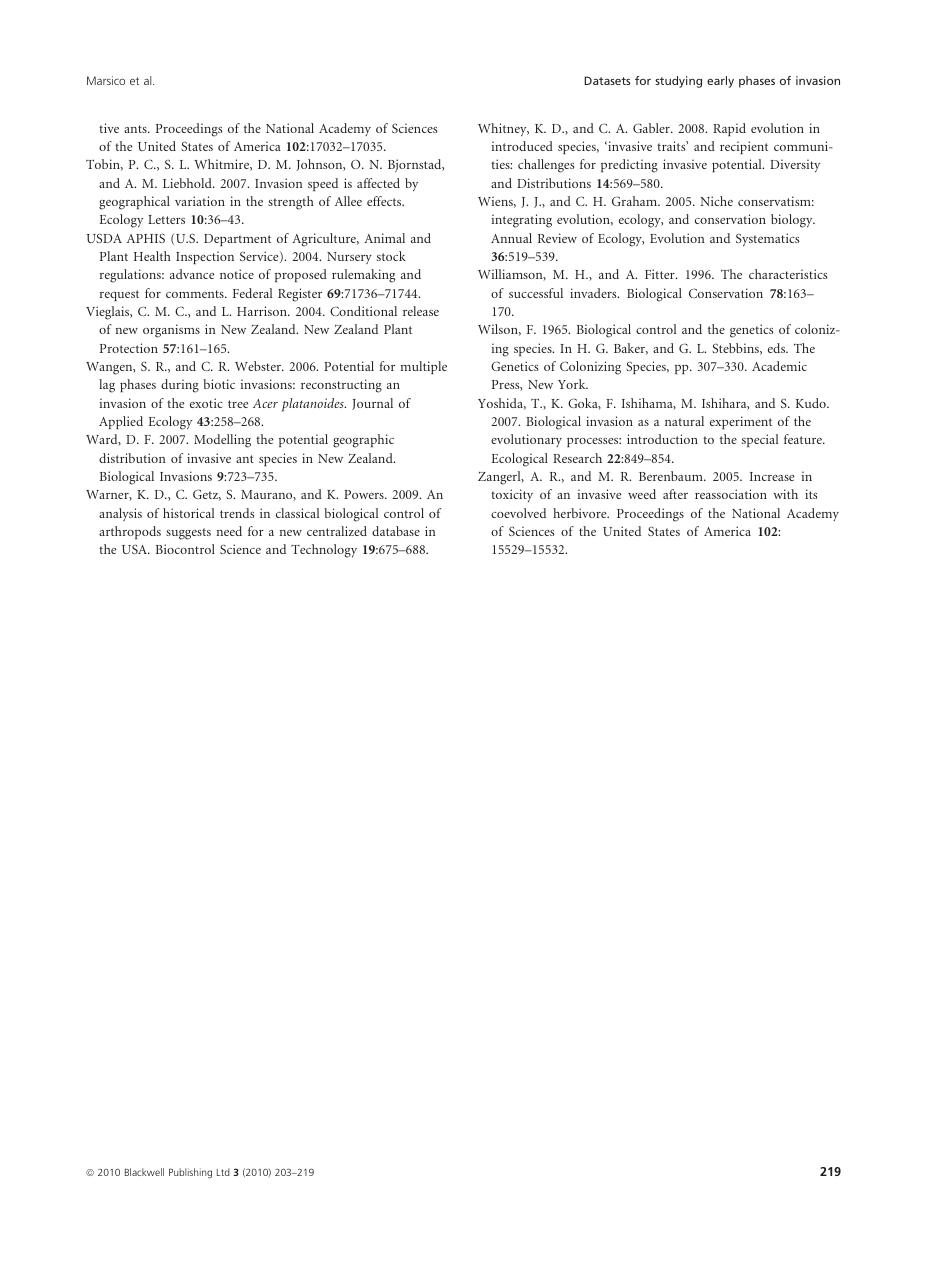 Image resolution: width=952 pixels, height=1261 pixels. What do you see at coordinates (729, 129) in the document?
I see `Rapid` at bounding box center [729, 129].
